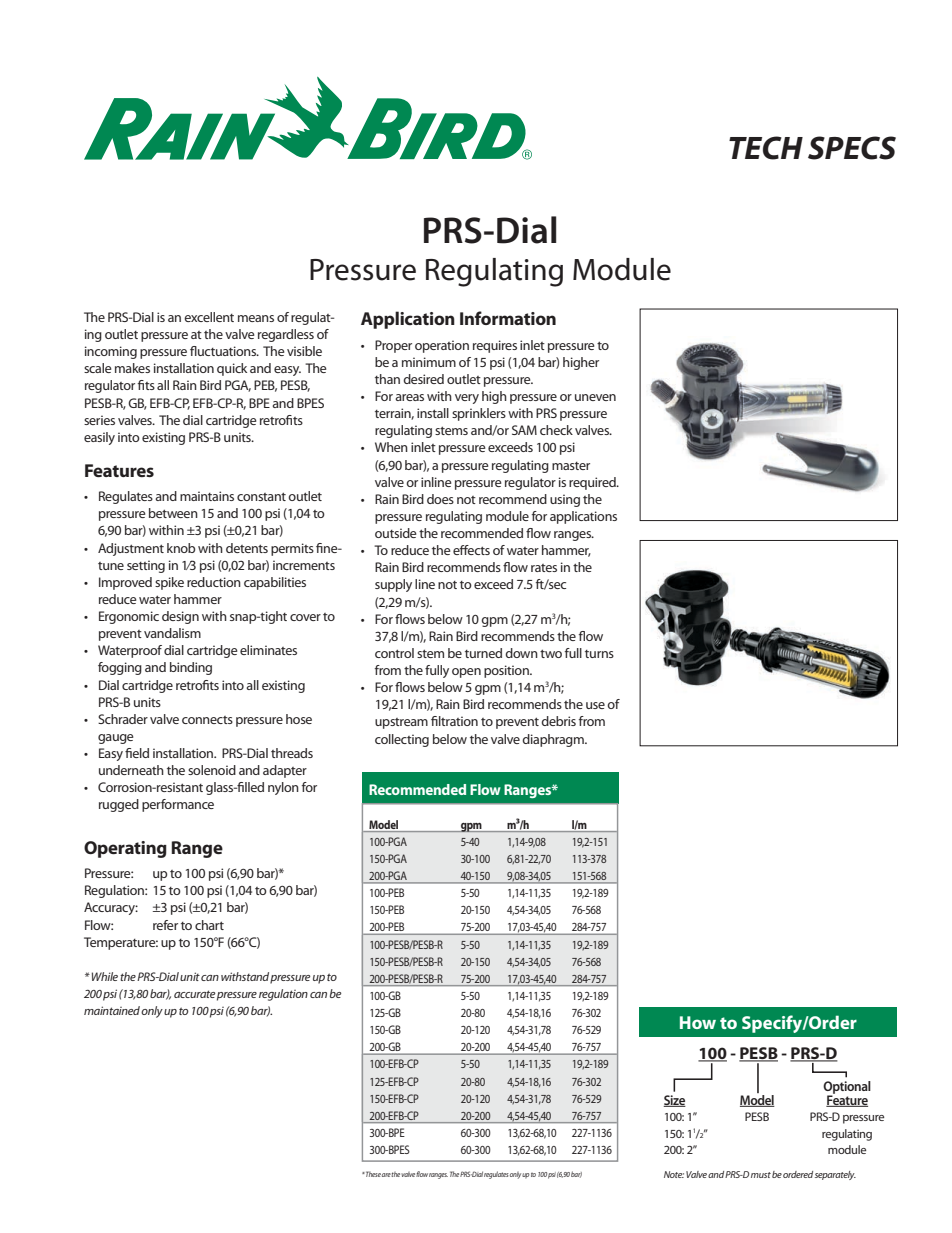 The height and width of the image is (1233, 952). I want to click on use, so click(595, 705).
